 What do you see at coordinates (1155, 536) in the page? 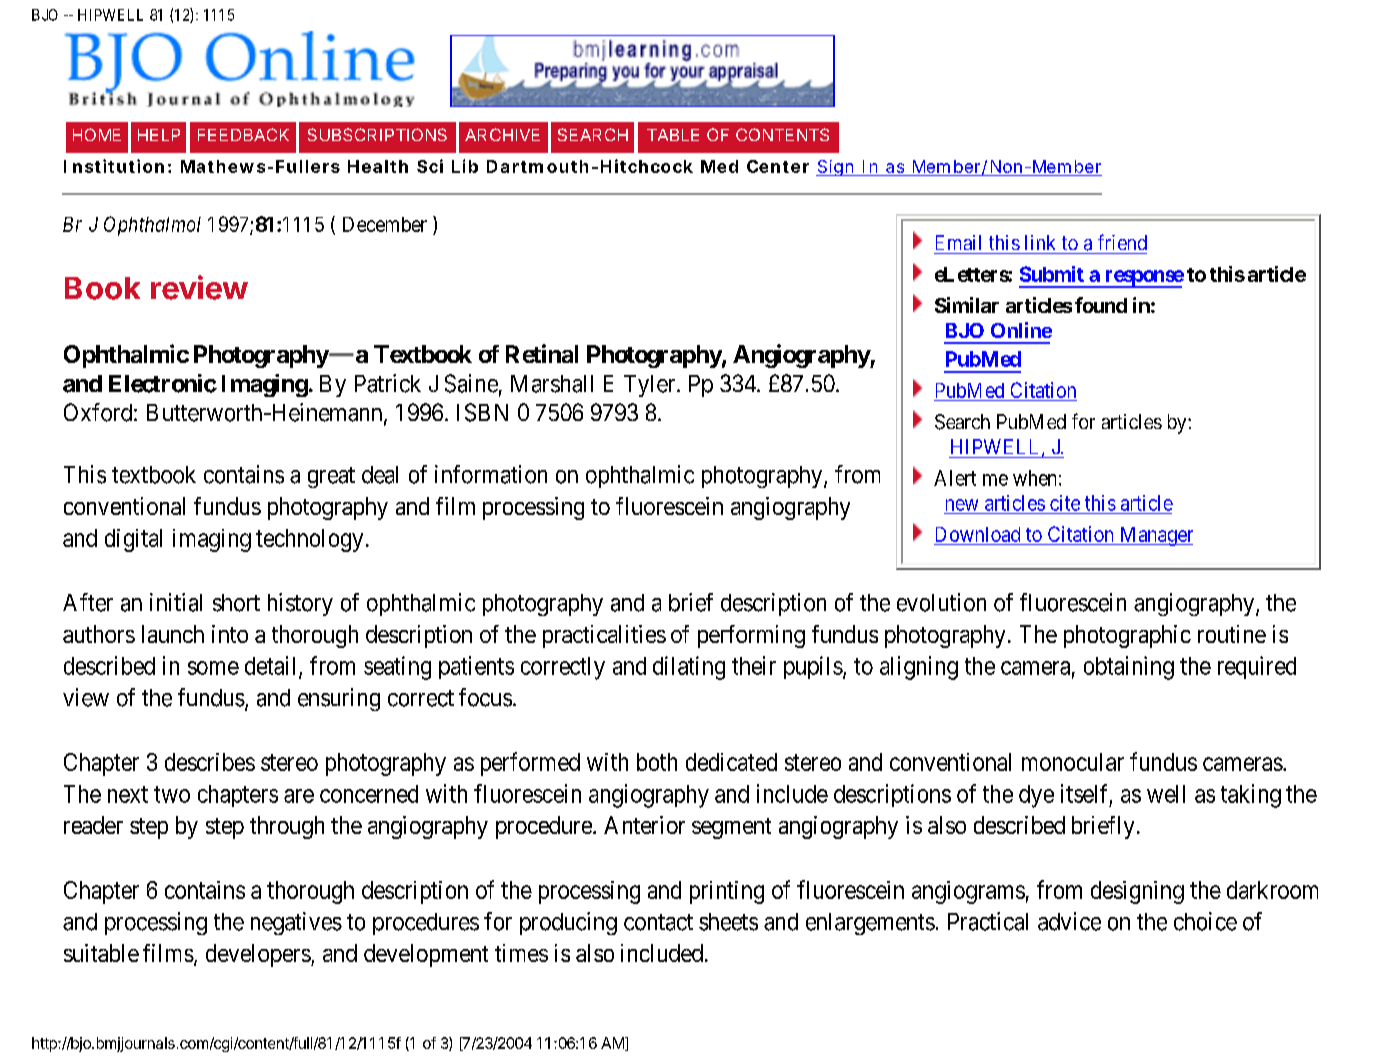
I see `Manager` at bounding box center [1155, 536].
